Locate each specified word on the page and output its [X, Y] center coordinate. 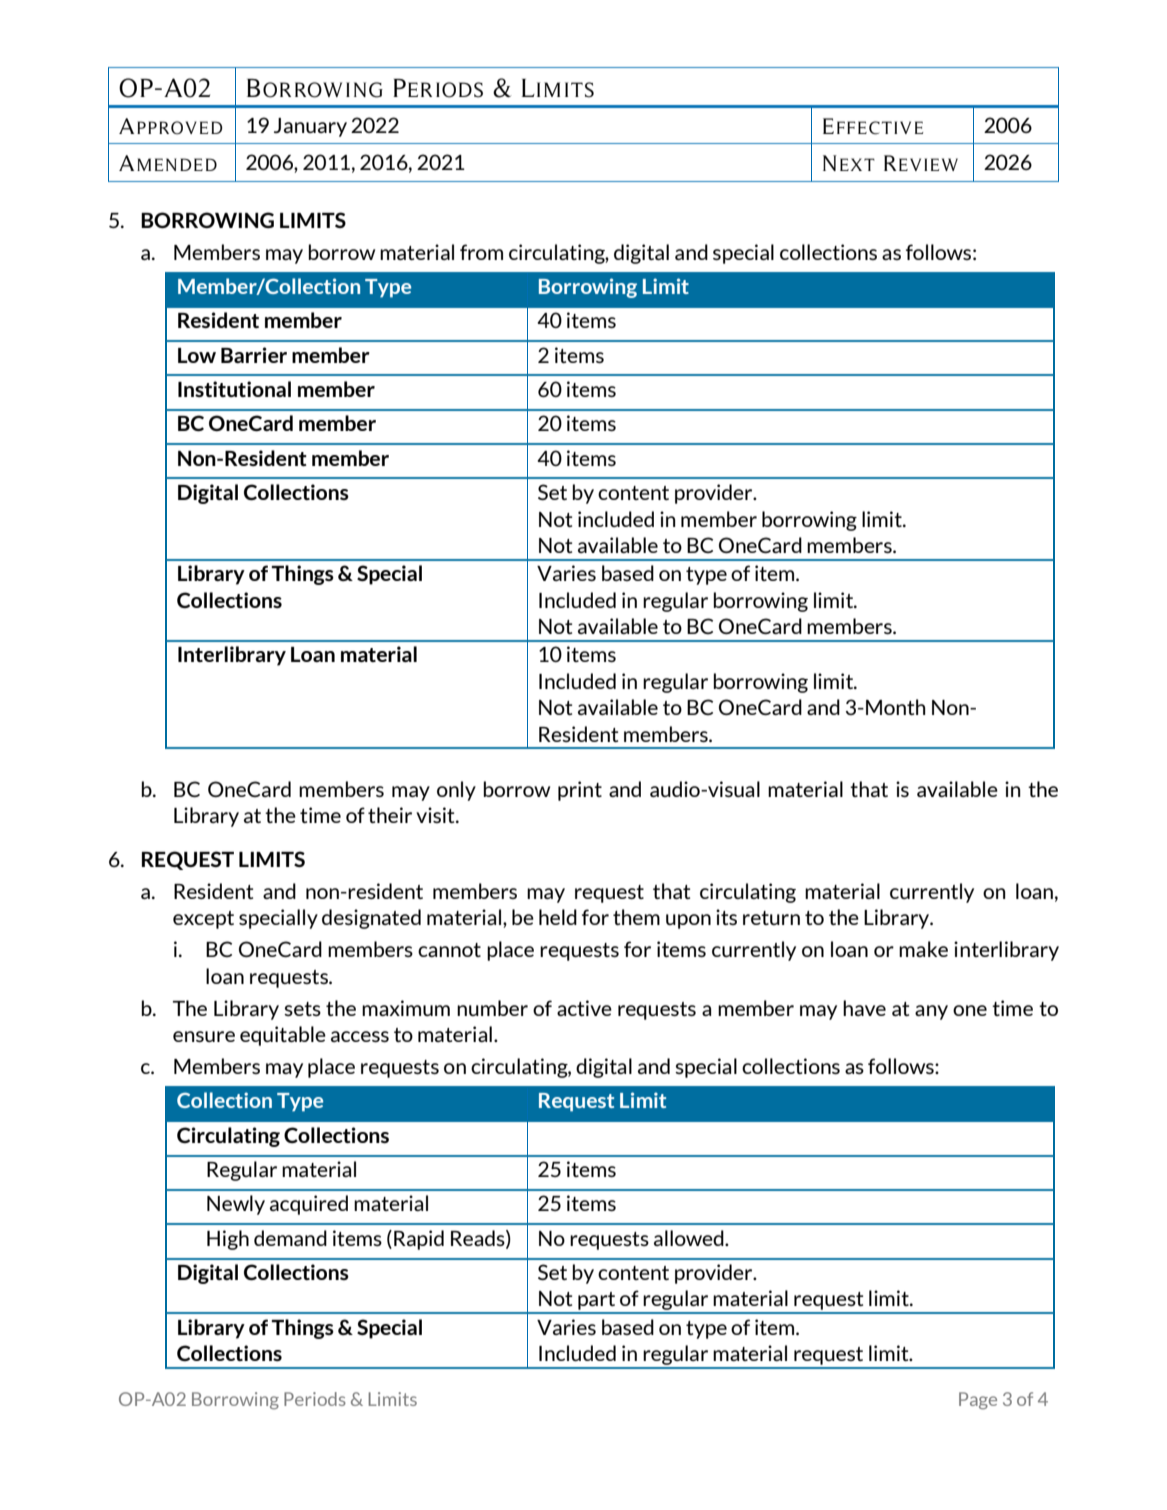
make [923, 949]
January [310, 127]
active [584, 1008]
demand [290, 1238]
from [481, 252]
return [771, 918]
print [580, 791]
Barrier [254, 355]
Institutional [234, 389]
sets [302, 1009]
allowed [690, 1238]
